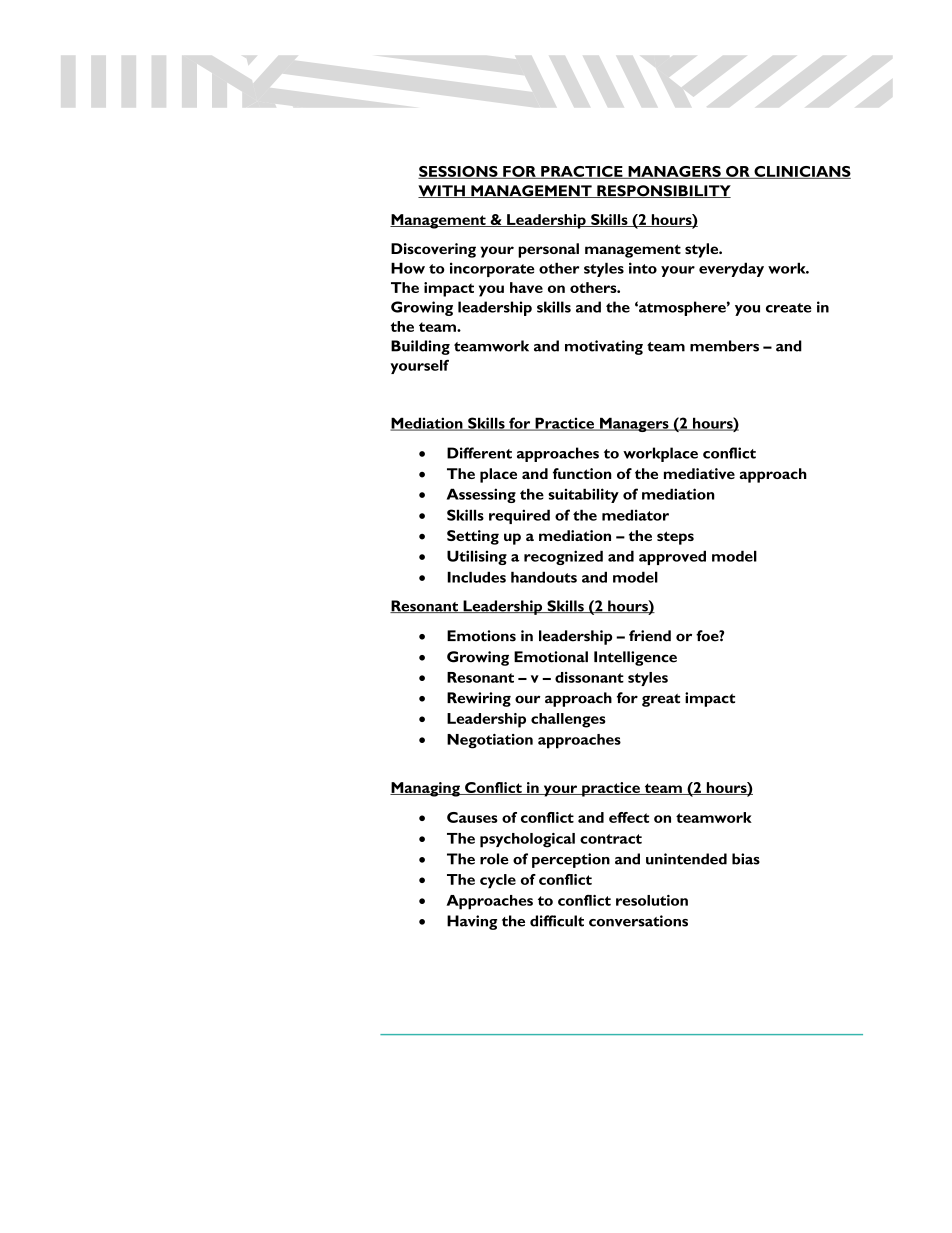 The width and height of the screenshot is (952, 1233). Describe the element at coordinates (568, 720) in the screenshot. I see `challenges` at that location.
